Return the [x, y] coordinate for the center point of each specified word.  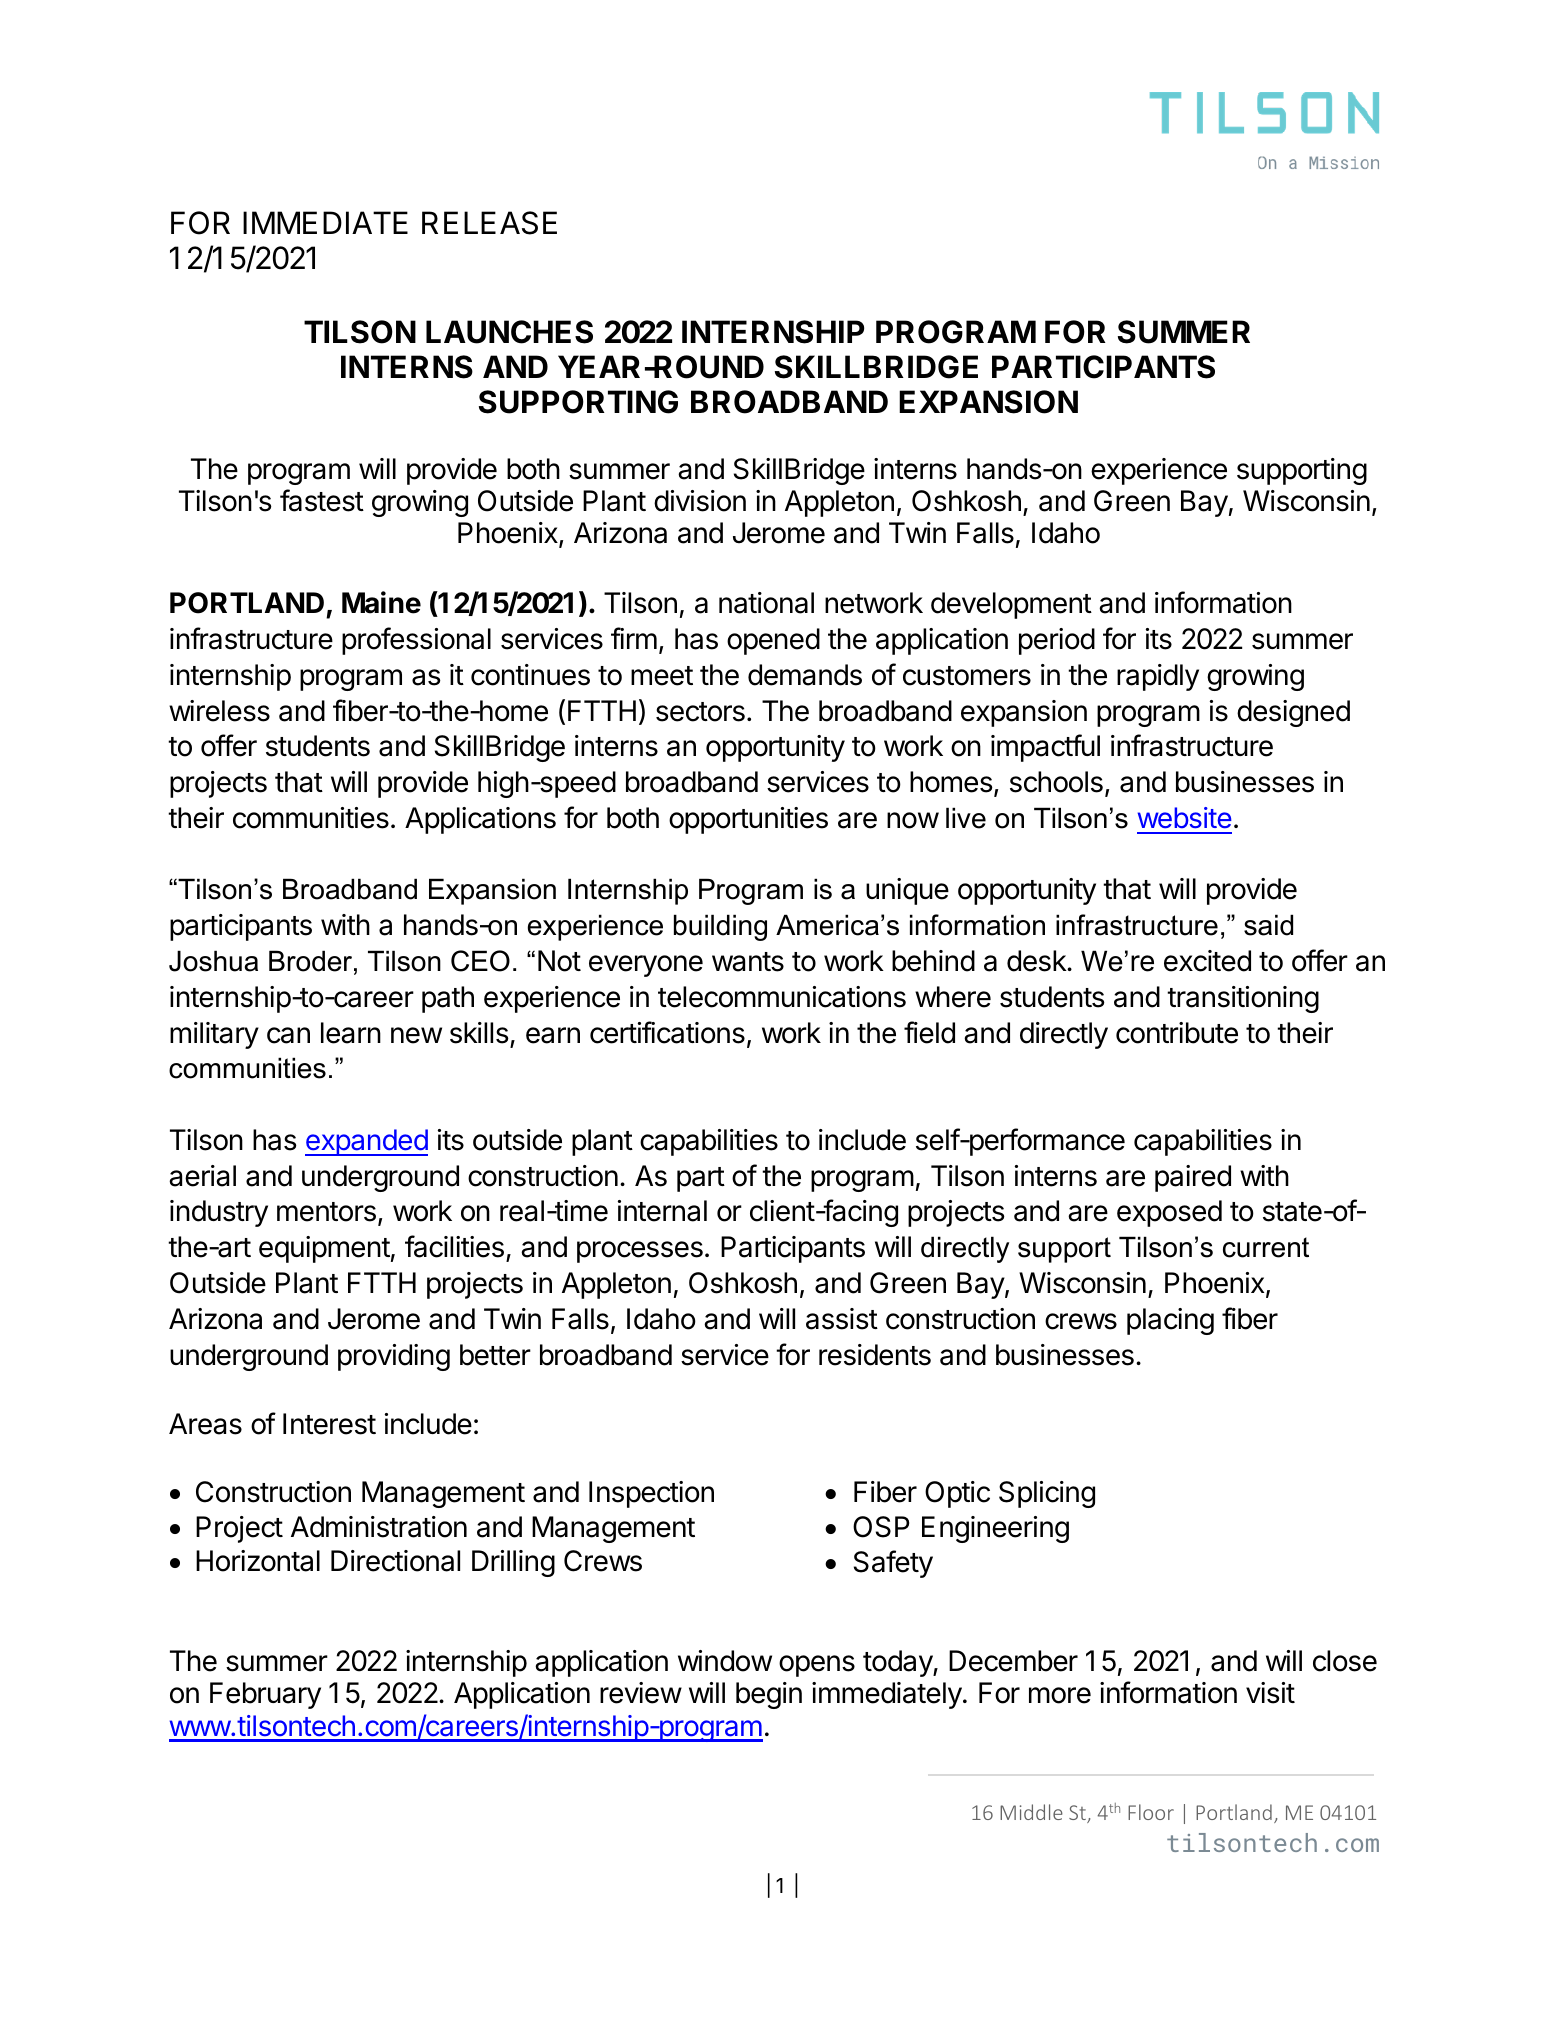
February [265, 1695]
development [1011, 605]
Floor [1151, 1812]
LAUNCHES [509, 332]
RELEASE [489, 223]
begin [769, 1695]
